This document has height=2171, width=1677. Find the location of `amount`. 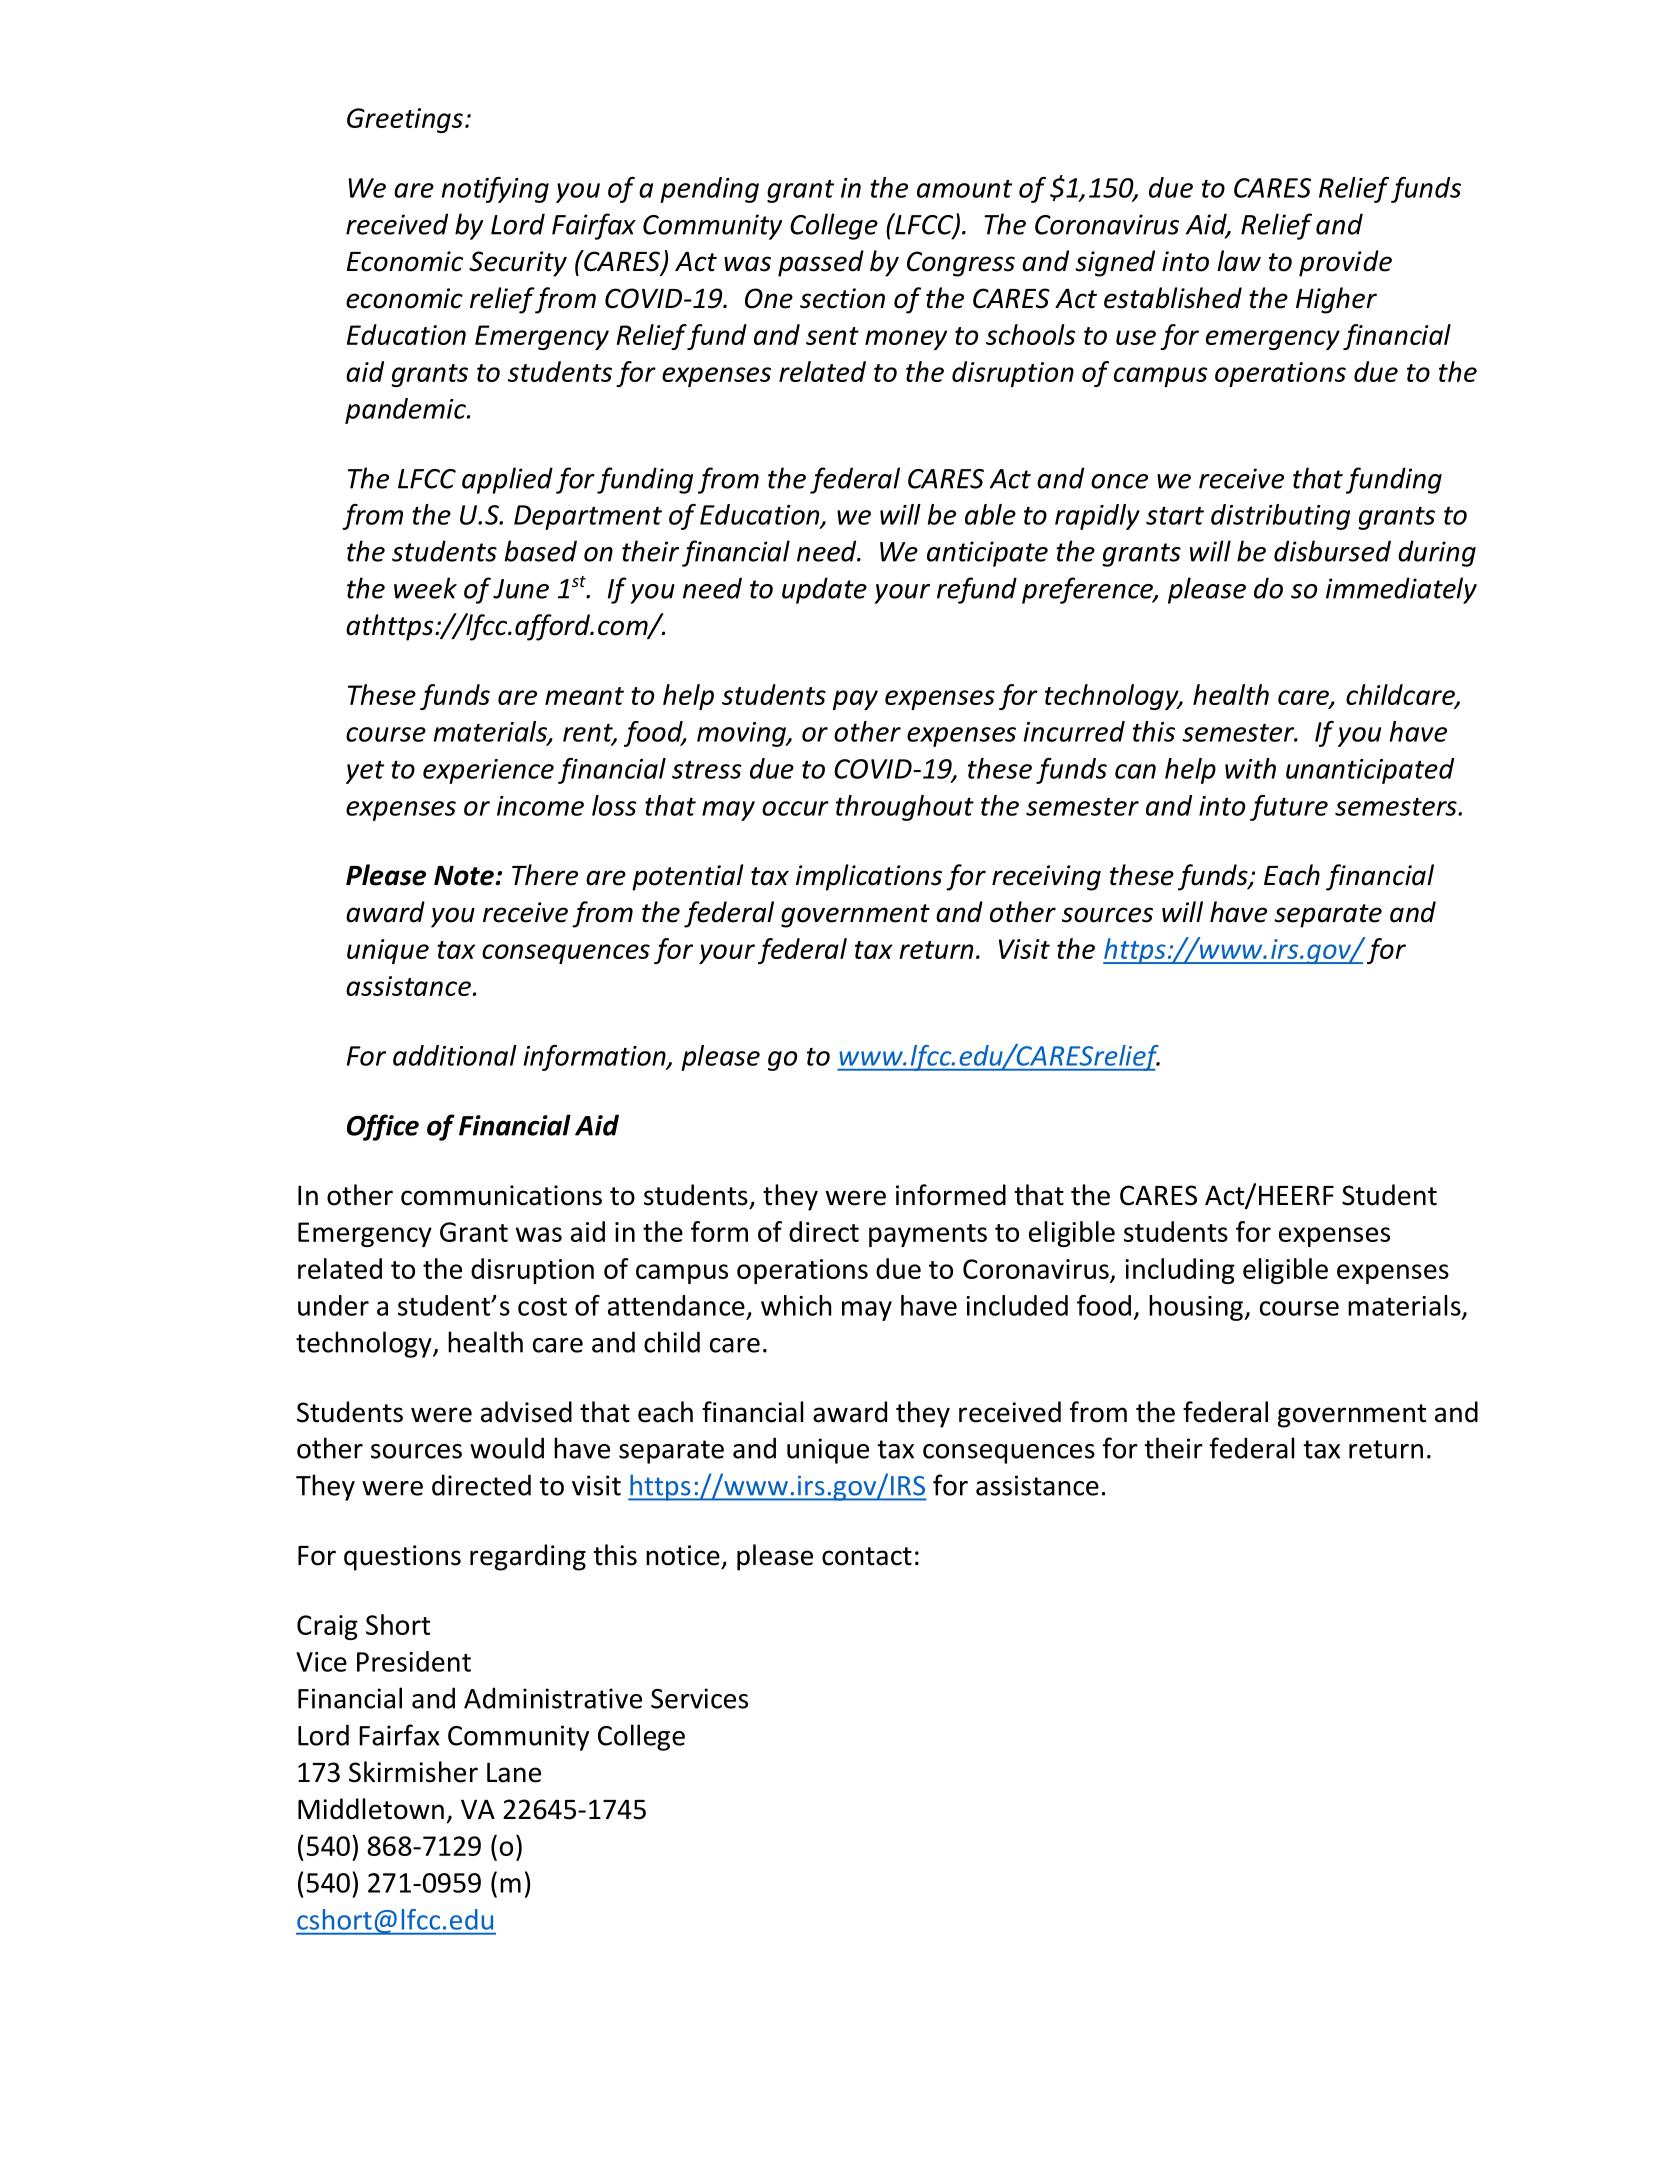

amount is located at coordinates (964, 189).
